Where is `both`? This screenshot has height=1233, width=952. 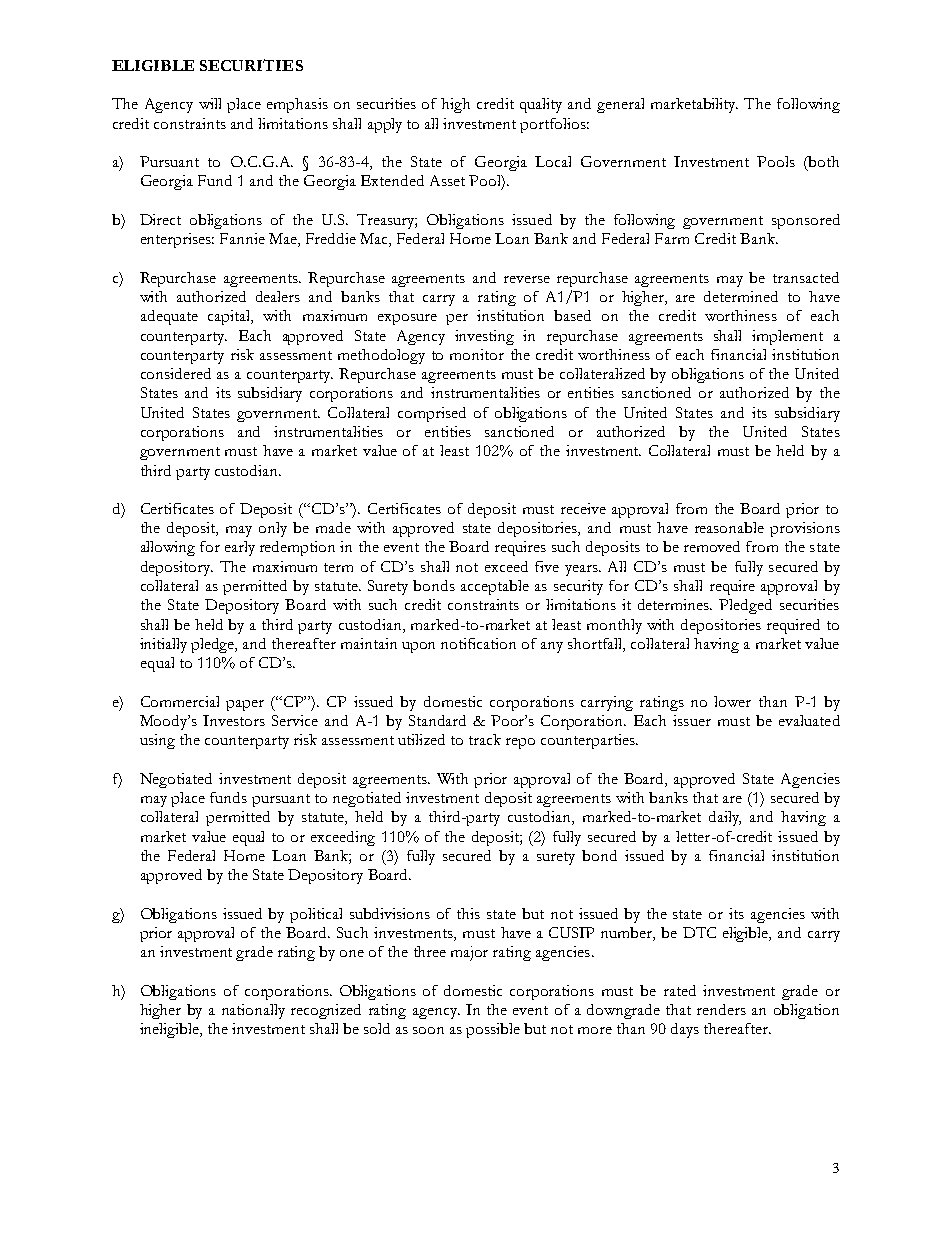 both is located at coordinates (823, 161).
